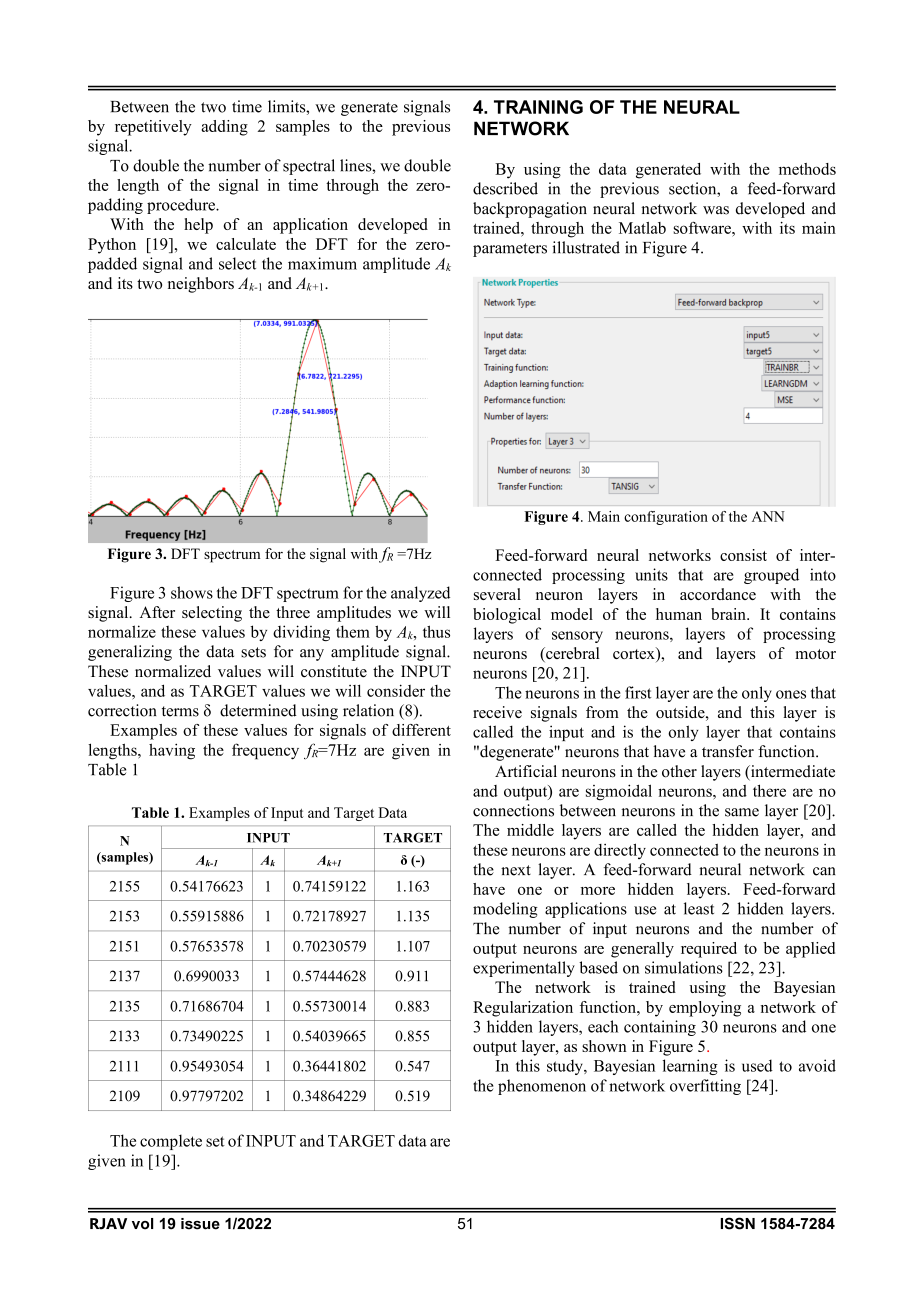 The image size is (924, 1308). Describe the element at coordinates (542, 1087) in the screenshot. I see `phenomenon` at that location.
